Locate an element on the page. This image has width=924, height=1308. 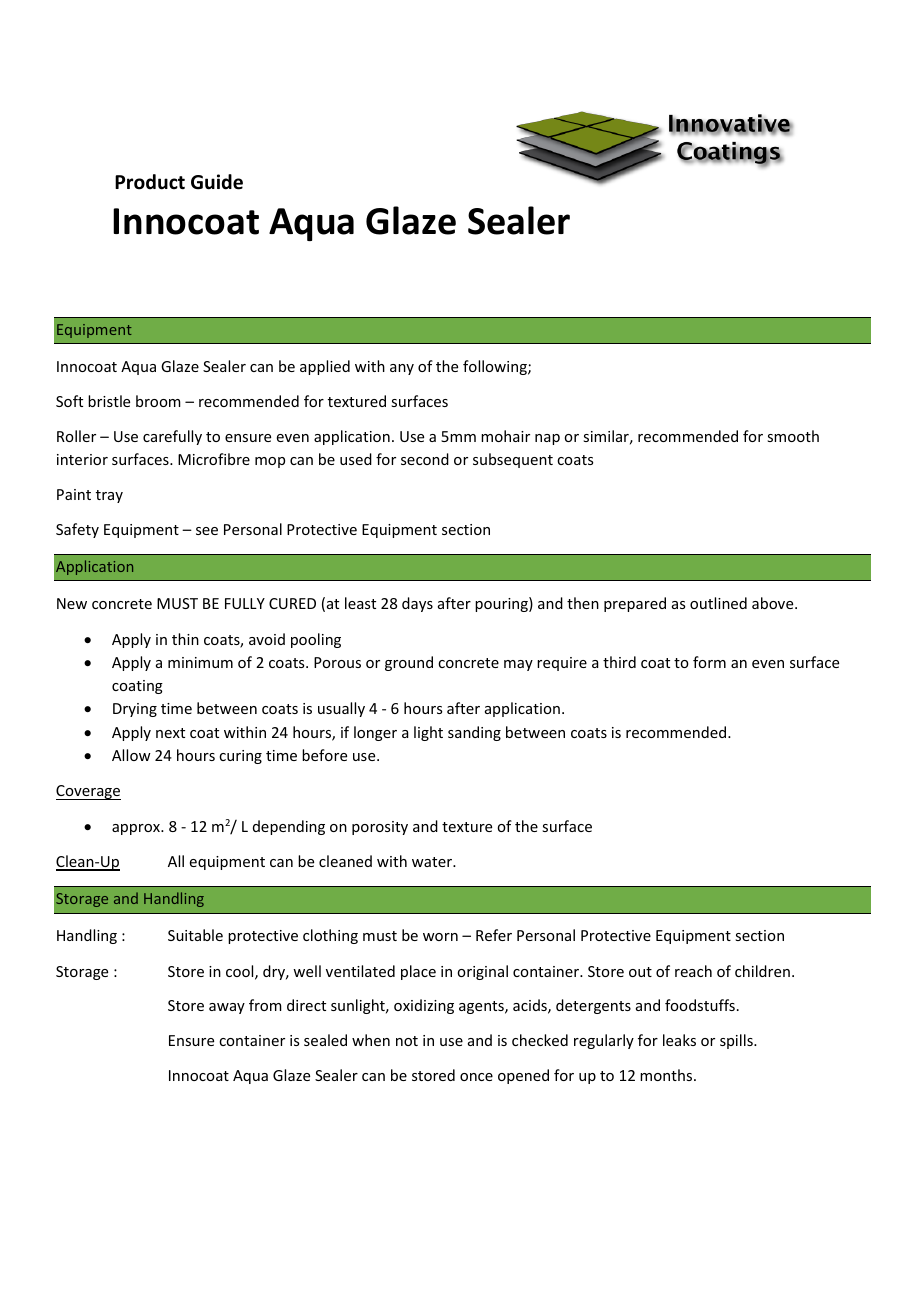
smooth is located at coordinates (793, 436).
